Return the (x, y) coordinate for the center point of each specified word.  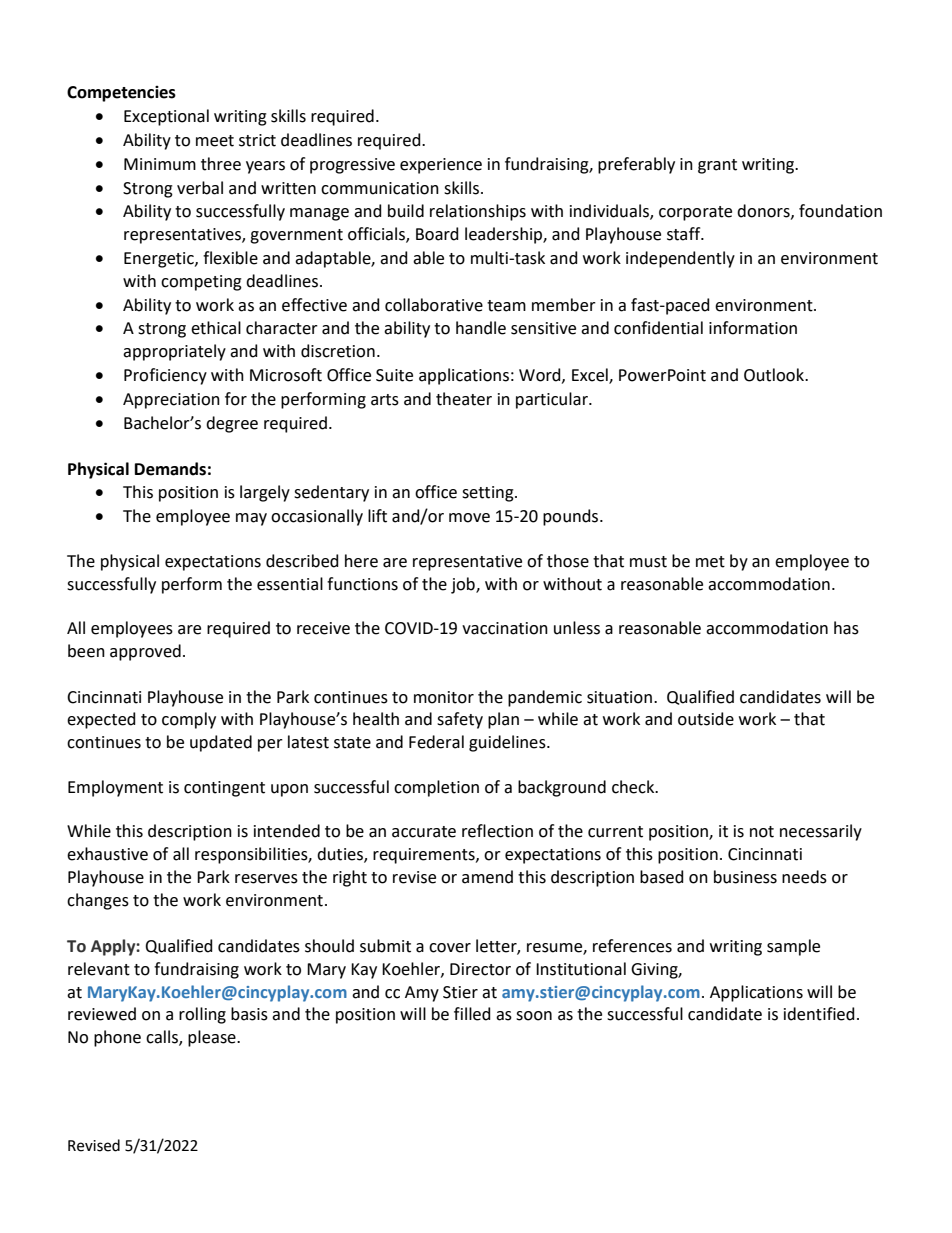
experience (441, 166)
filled (472, 1014)
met (710, 562)
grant (717, 166)
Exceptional (166, 117)
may (251, 519)
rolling (202, 1015)
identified (819, 1014)
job (464, 585)
